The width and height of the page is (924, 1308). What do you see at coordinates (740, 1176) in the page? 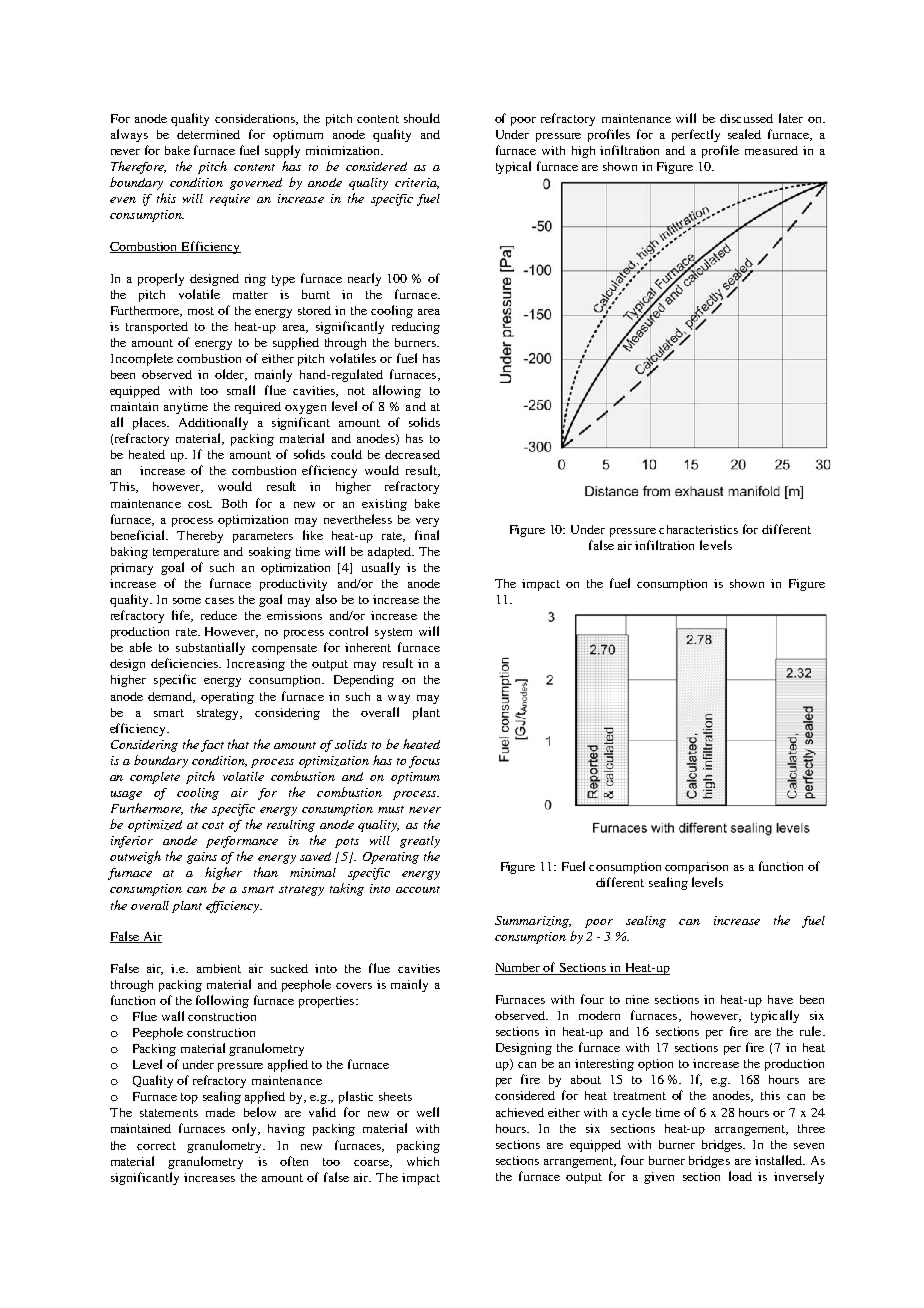
I see `load` at bounding box center [740, 1176].
